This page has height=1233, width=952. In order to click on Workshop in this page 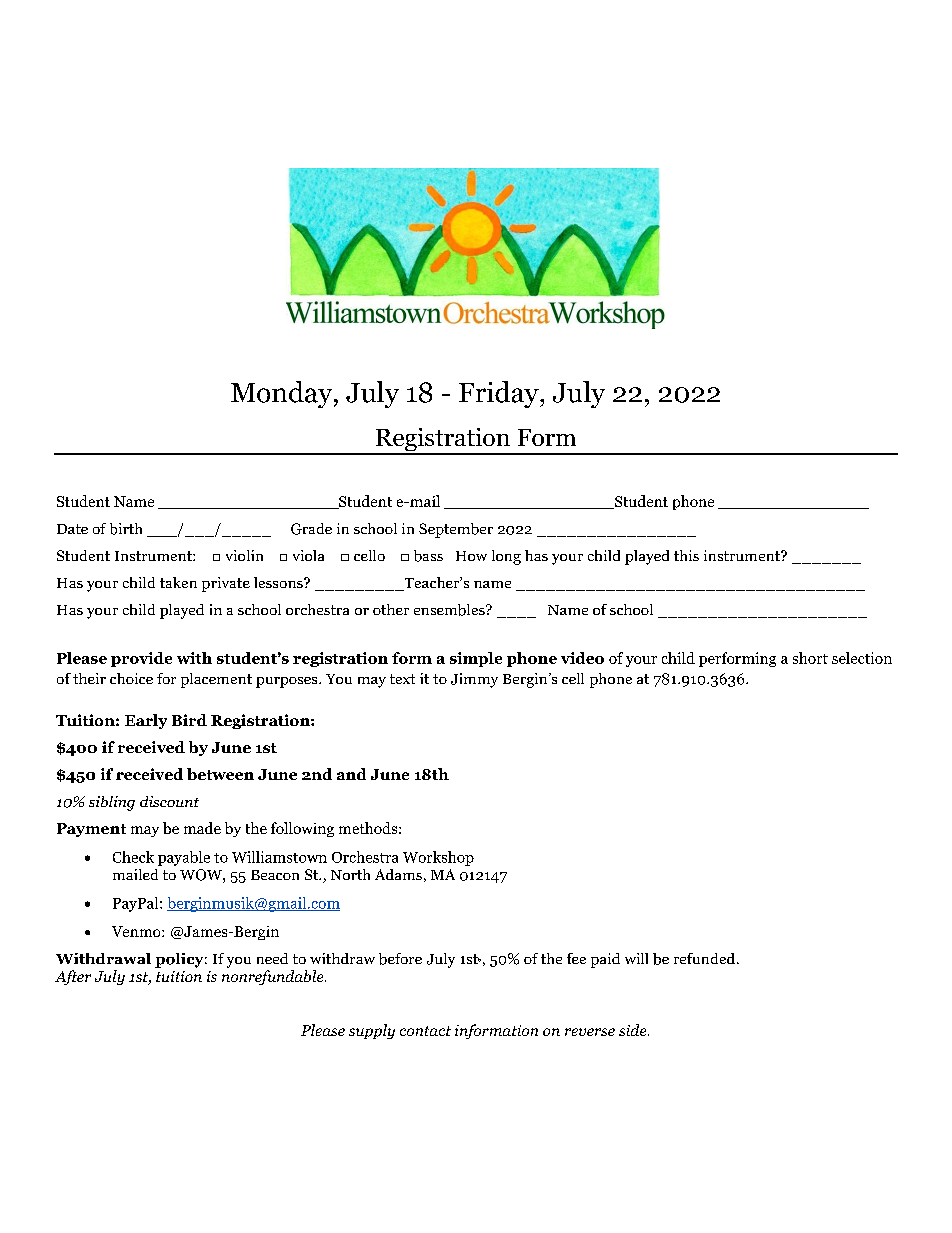, I will do `click(438, 858)`.
